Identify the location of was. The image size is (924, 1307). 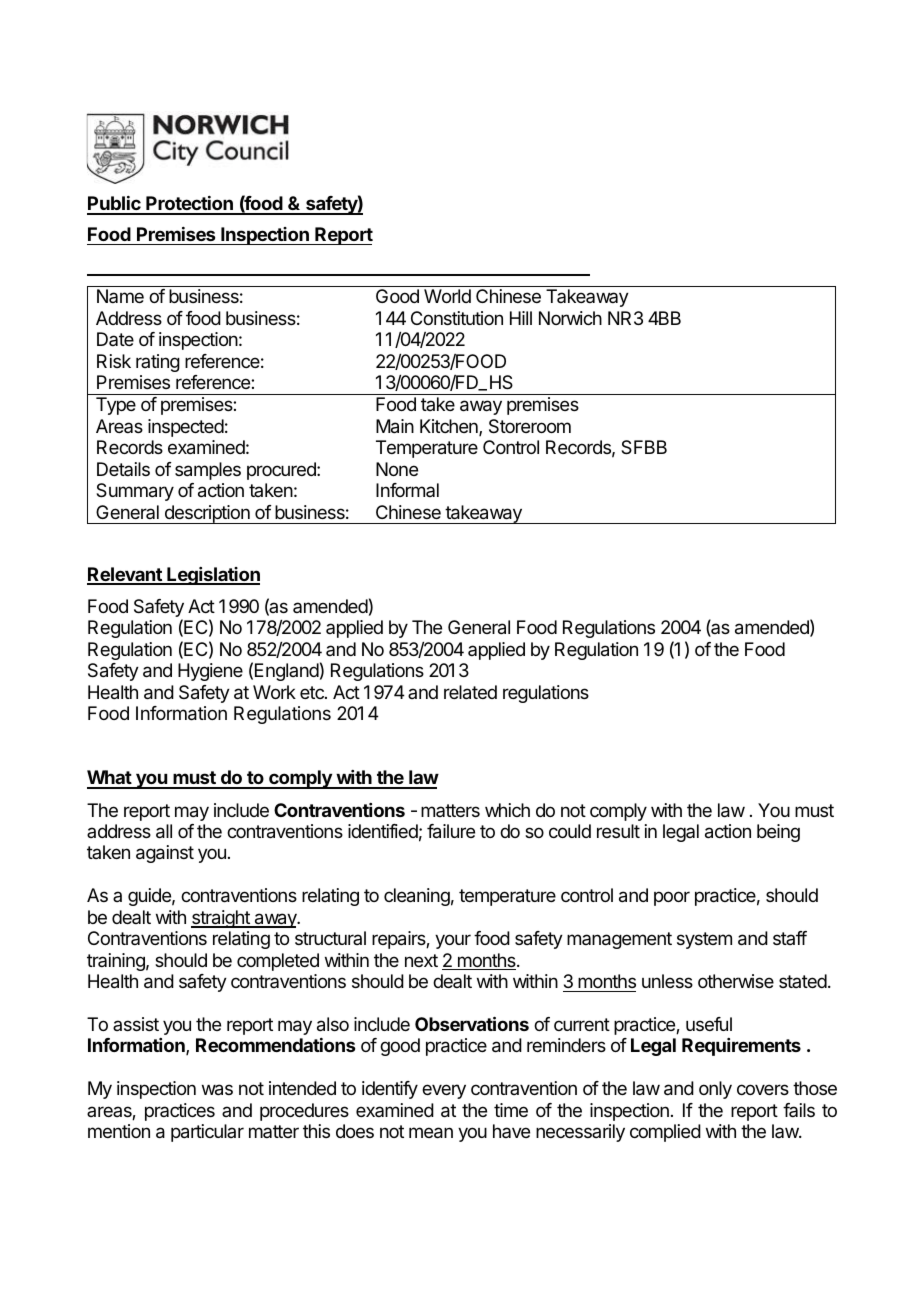
(217, 1090).
